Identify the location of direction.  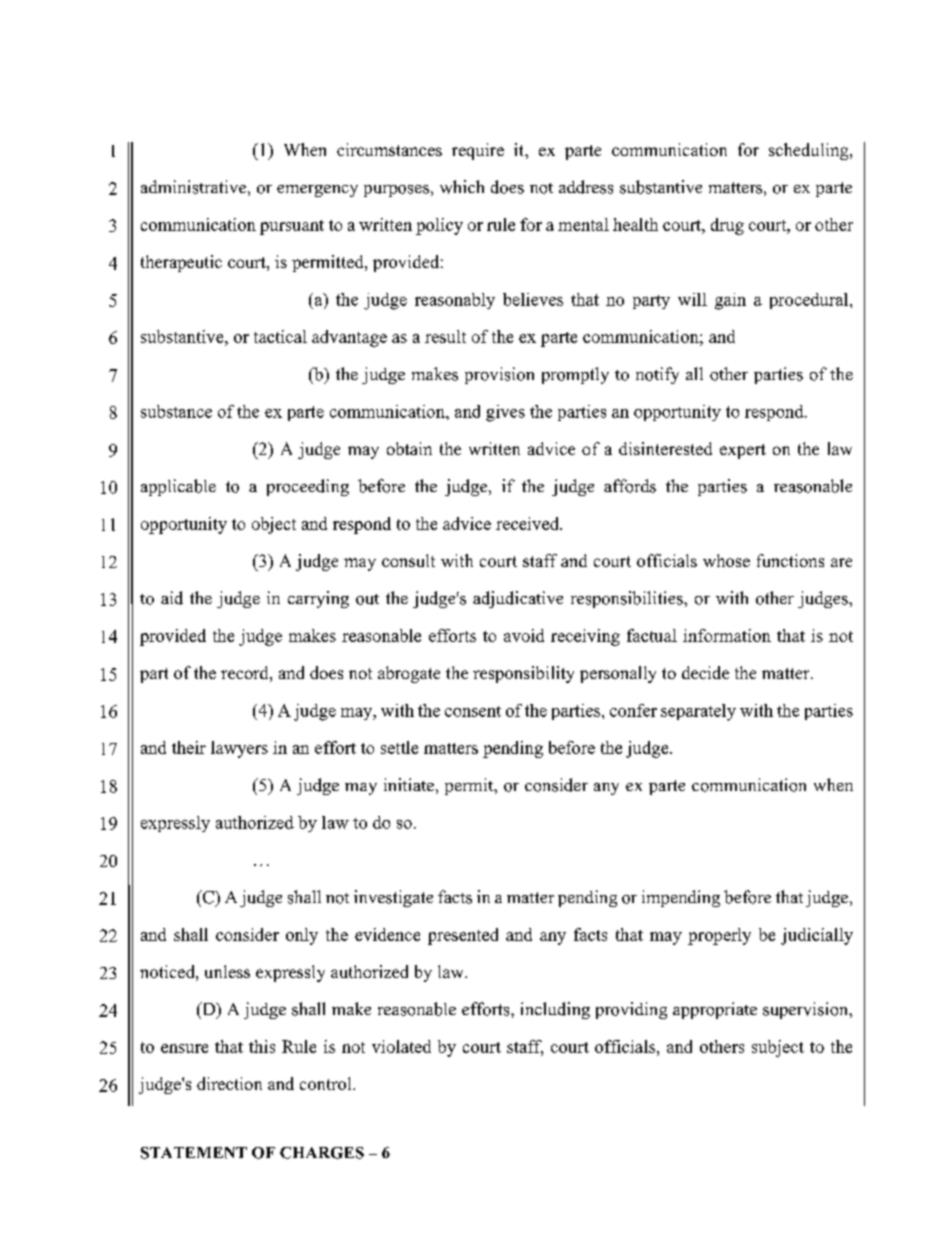
(229, 1083).
